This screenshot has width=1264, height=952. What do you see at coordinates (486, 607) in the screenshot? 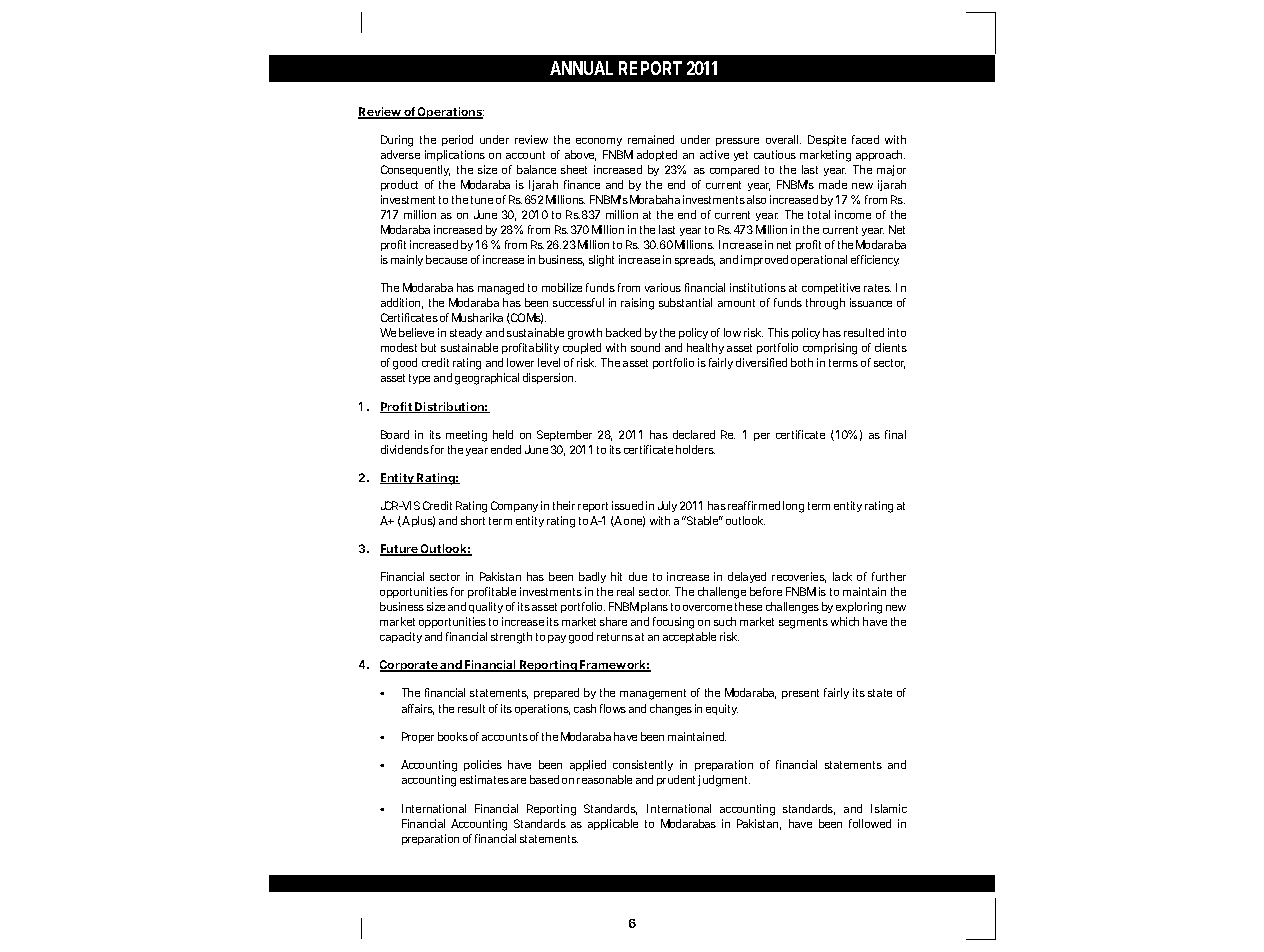
I see `quality` at bounding box center [486, 607].
